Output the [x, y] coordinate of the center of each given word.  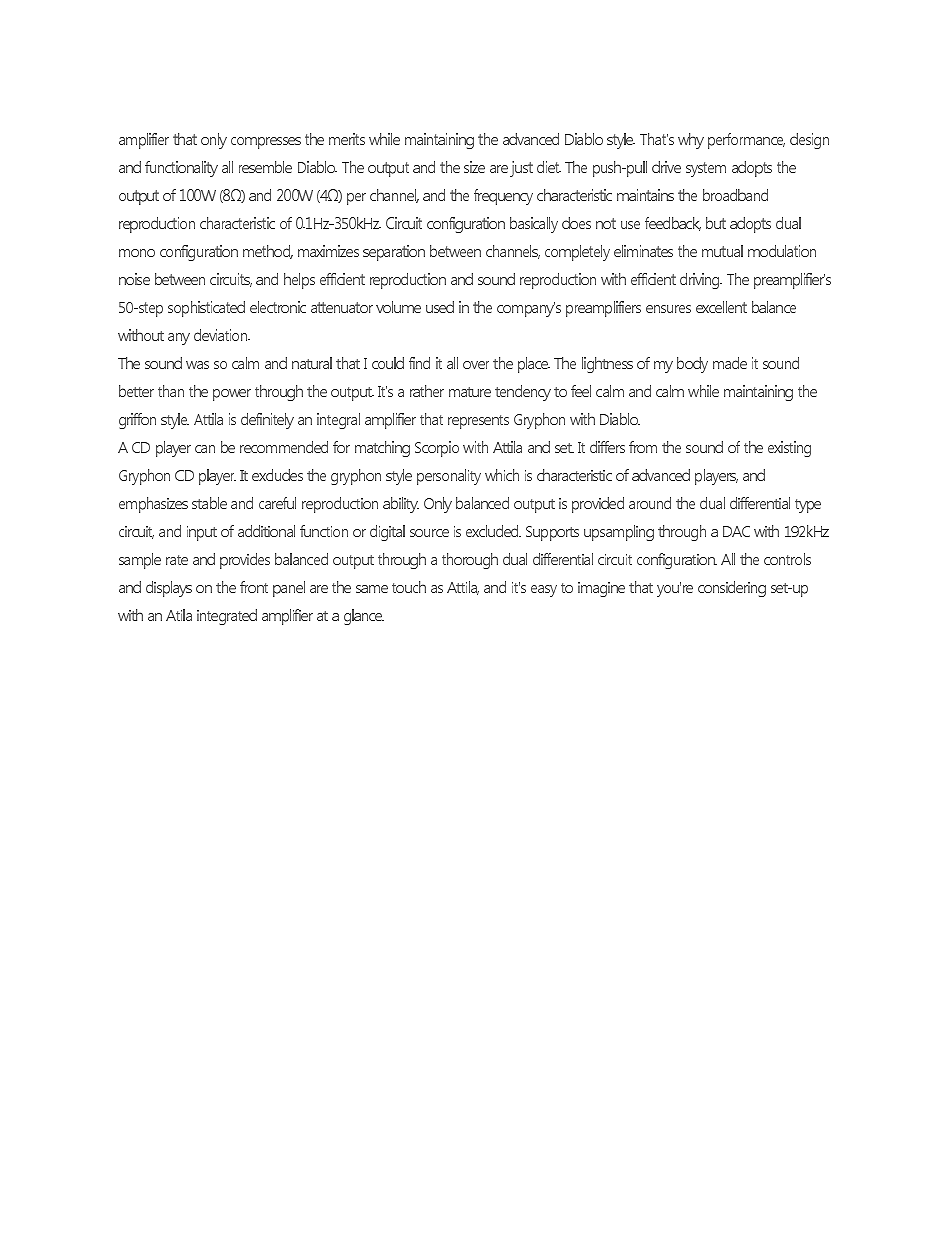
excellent [721, 307]
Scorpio [437, 449]
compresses [266, 143]
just [521, 169]
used [440, 307]
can [205, 449]
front [254, 587]
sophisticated [206, 309]
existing [789, 449]
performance [746, 141]
